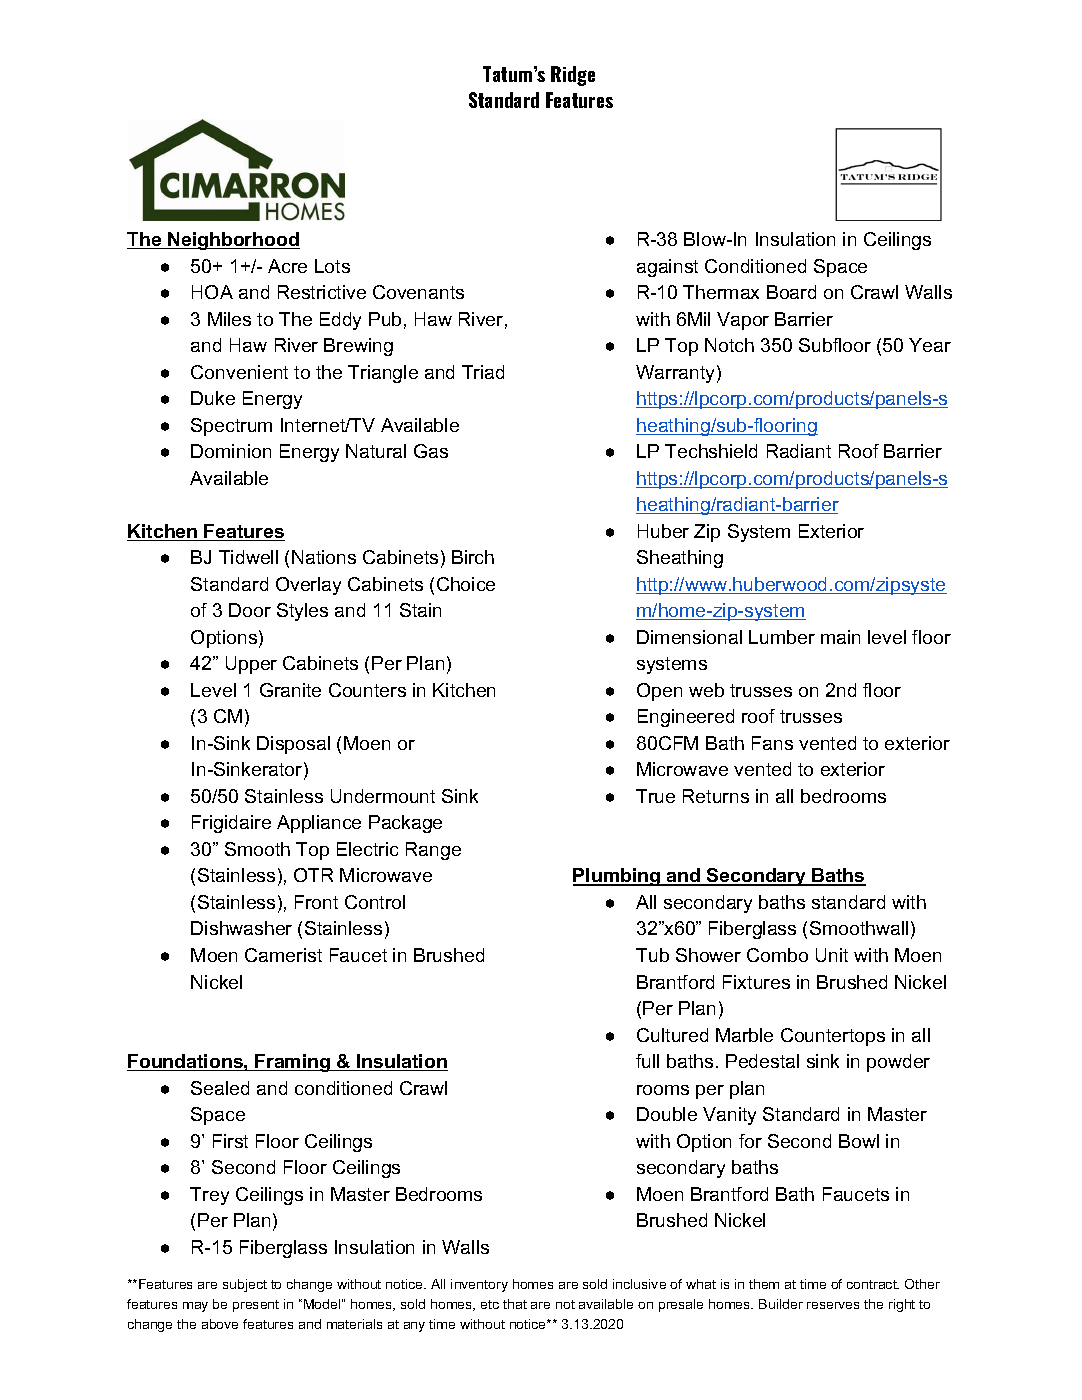  Describe the element at coordinates (293, 745) in the screenshot. I see `Disposal` at that location.
